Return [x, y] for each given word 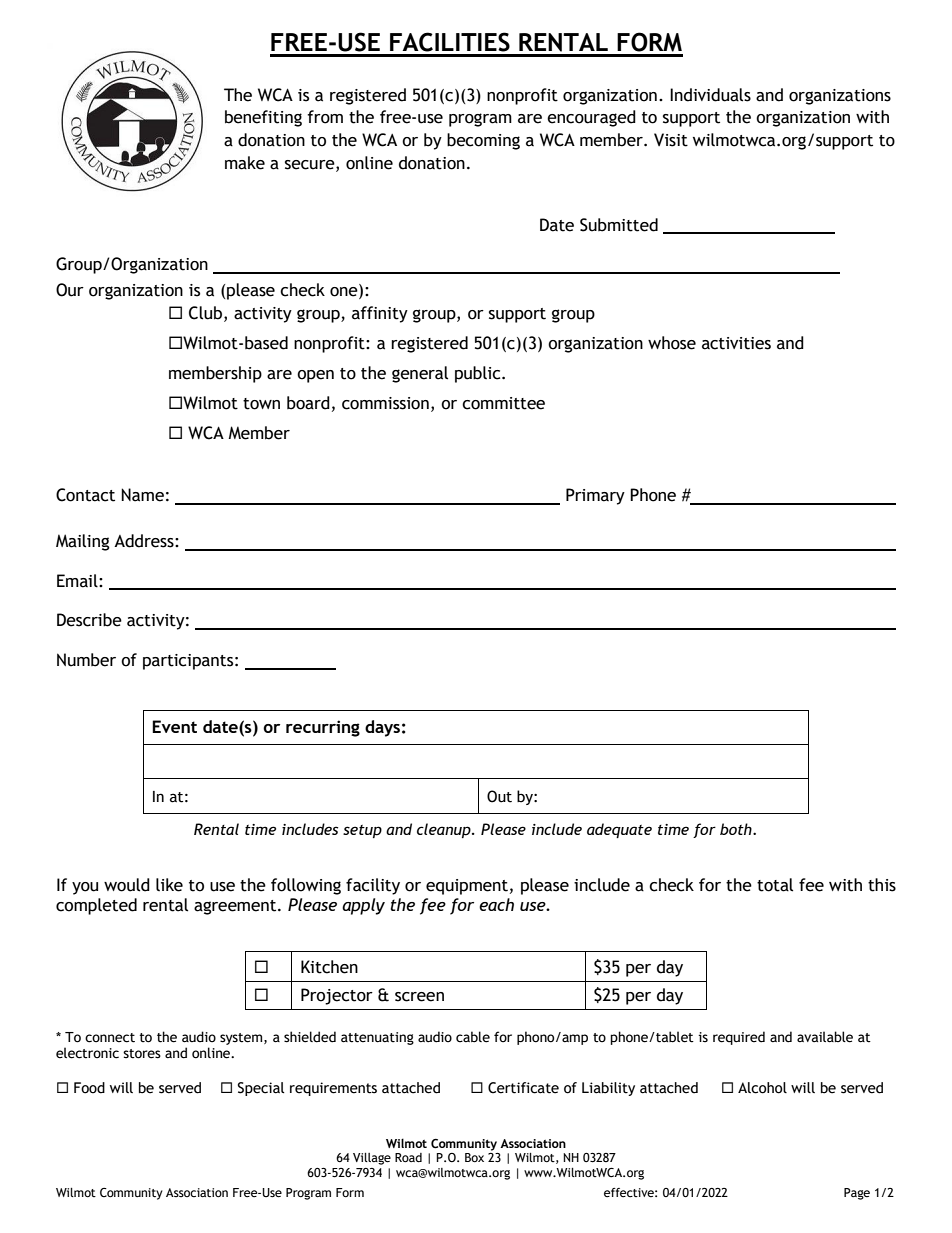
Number [86, 660]
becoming [483, 141]
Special [261, 1089]
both [737, 829]
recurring [323, 728]
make [245, 163]
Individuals [710, 95]
